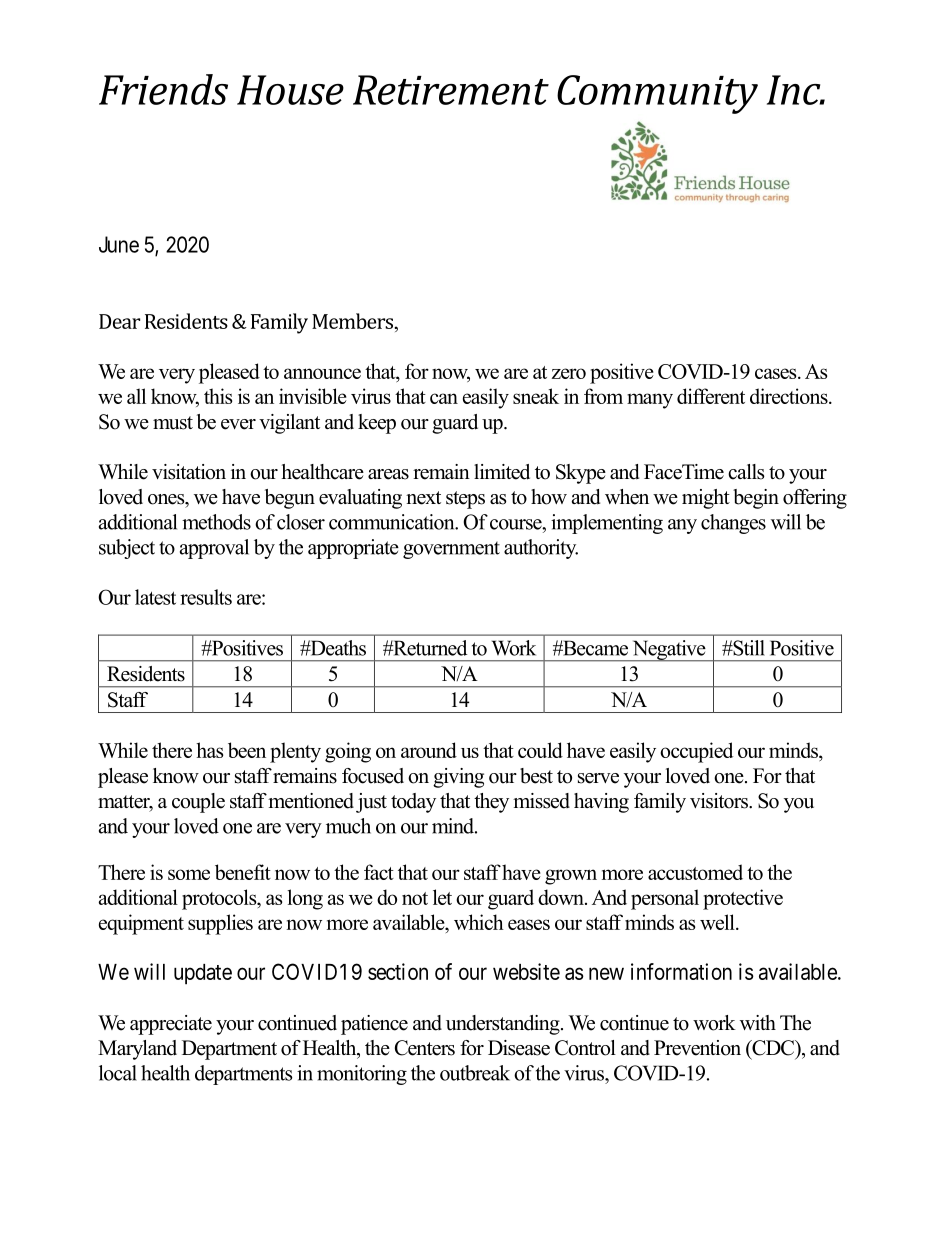 This page has width=952, height=1233. I want to click on must, so click(173, 423).
